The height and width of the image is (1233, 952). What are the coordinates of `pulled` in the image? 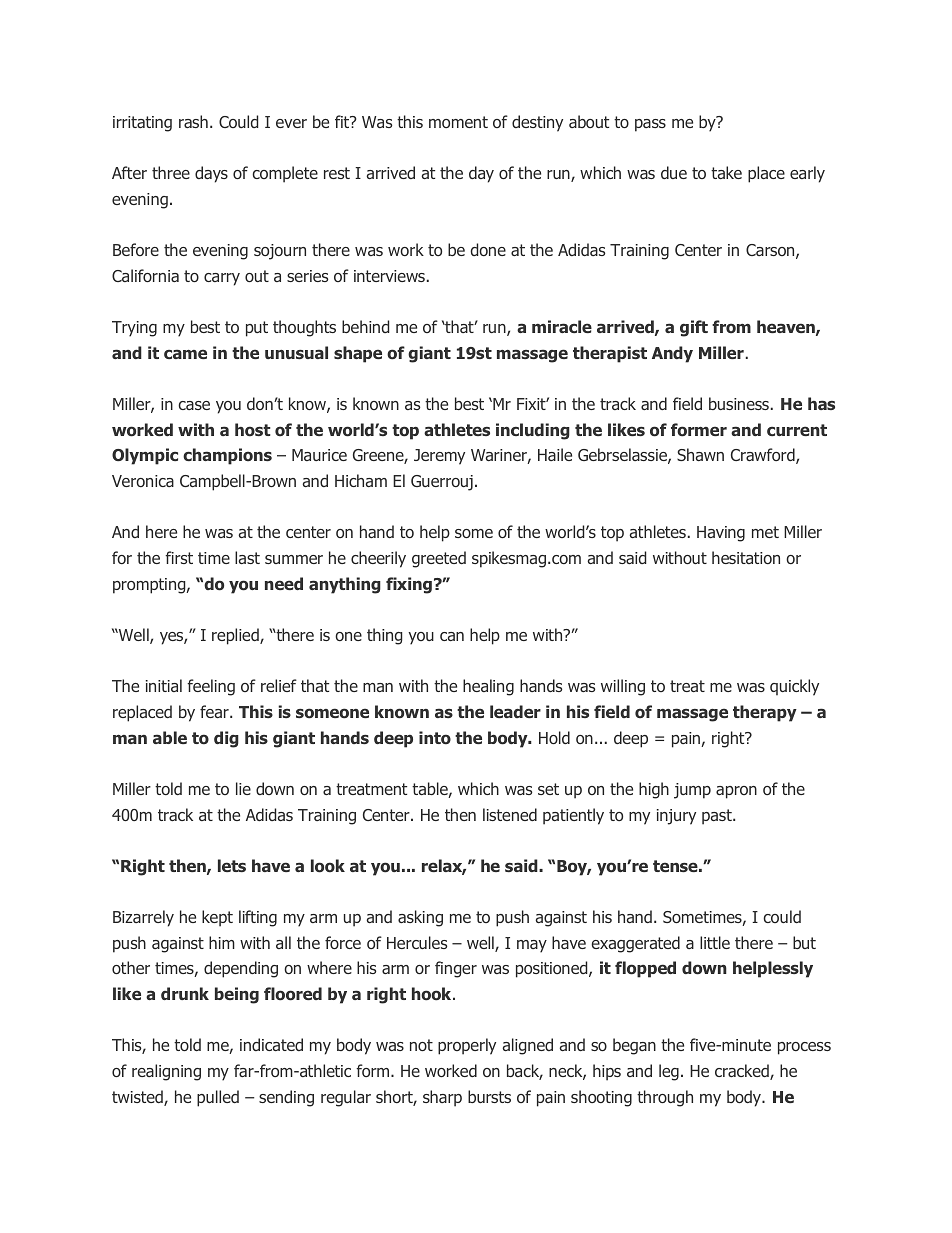 It's located at (218, 1098).
